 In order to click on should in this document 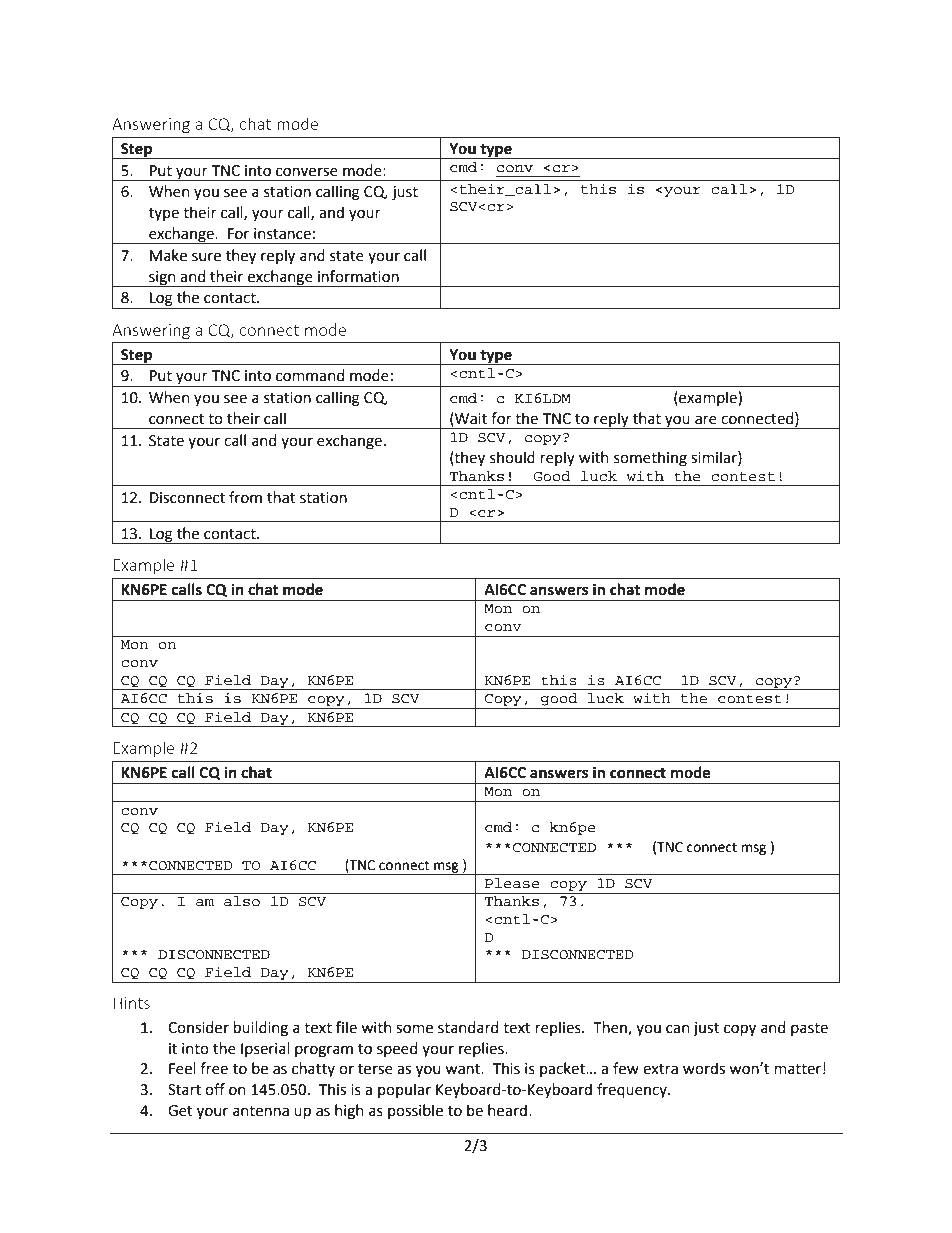, I will do `click(512, 457)`.
